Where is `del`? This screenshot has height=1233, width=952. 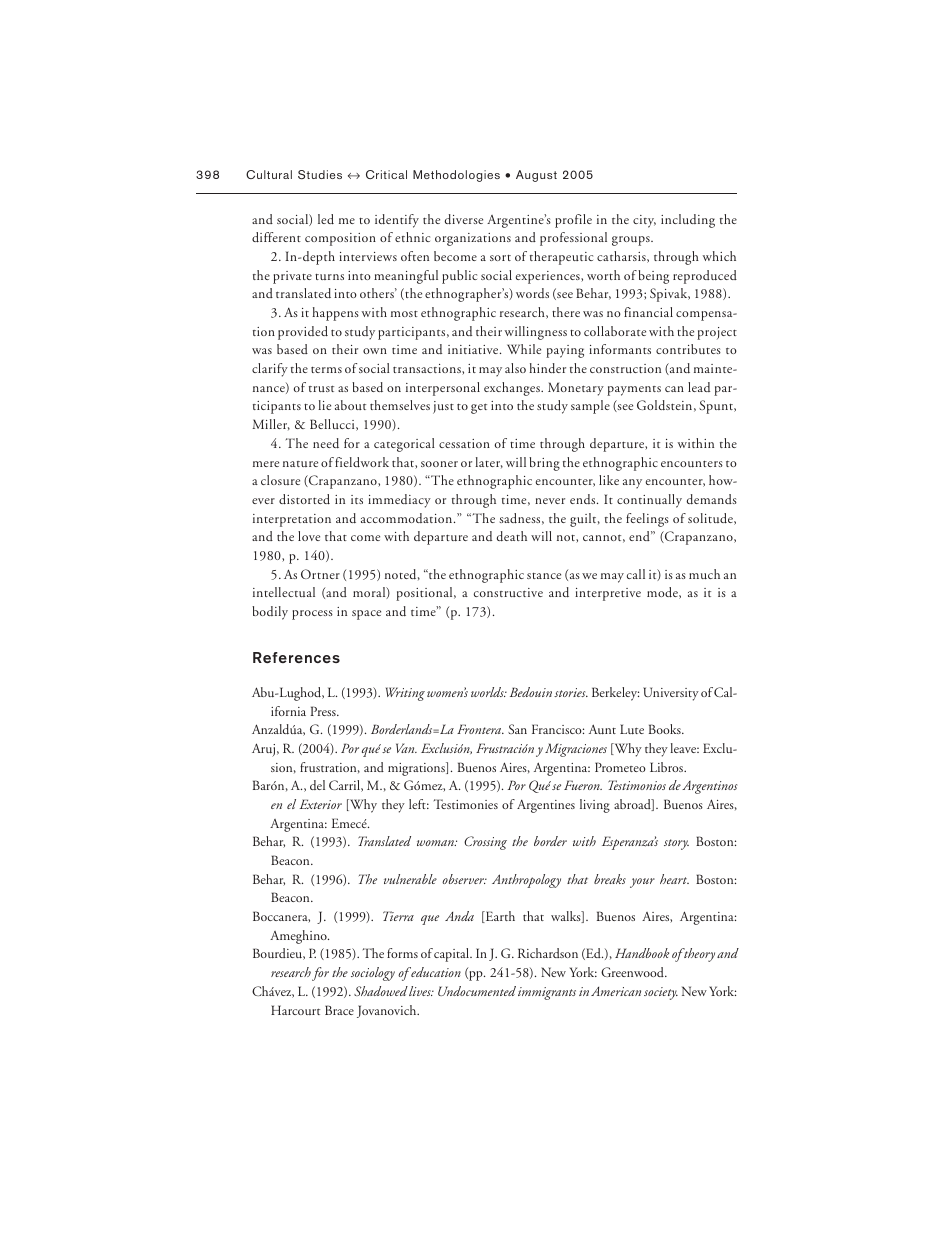 del is located at coordinates (317, 785).
